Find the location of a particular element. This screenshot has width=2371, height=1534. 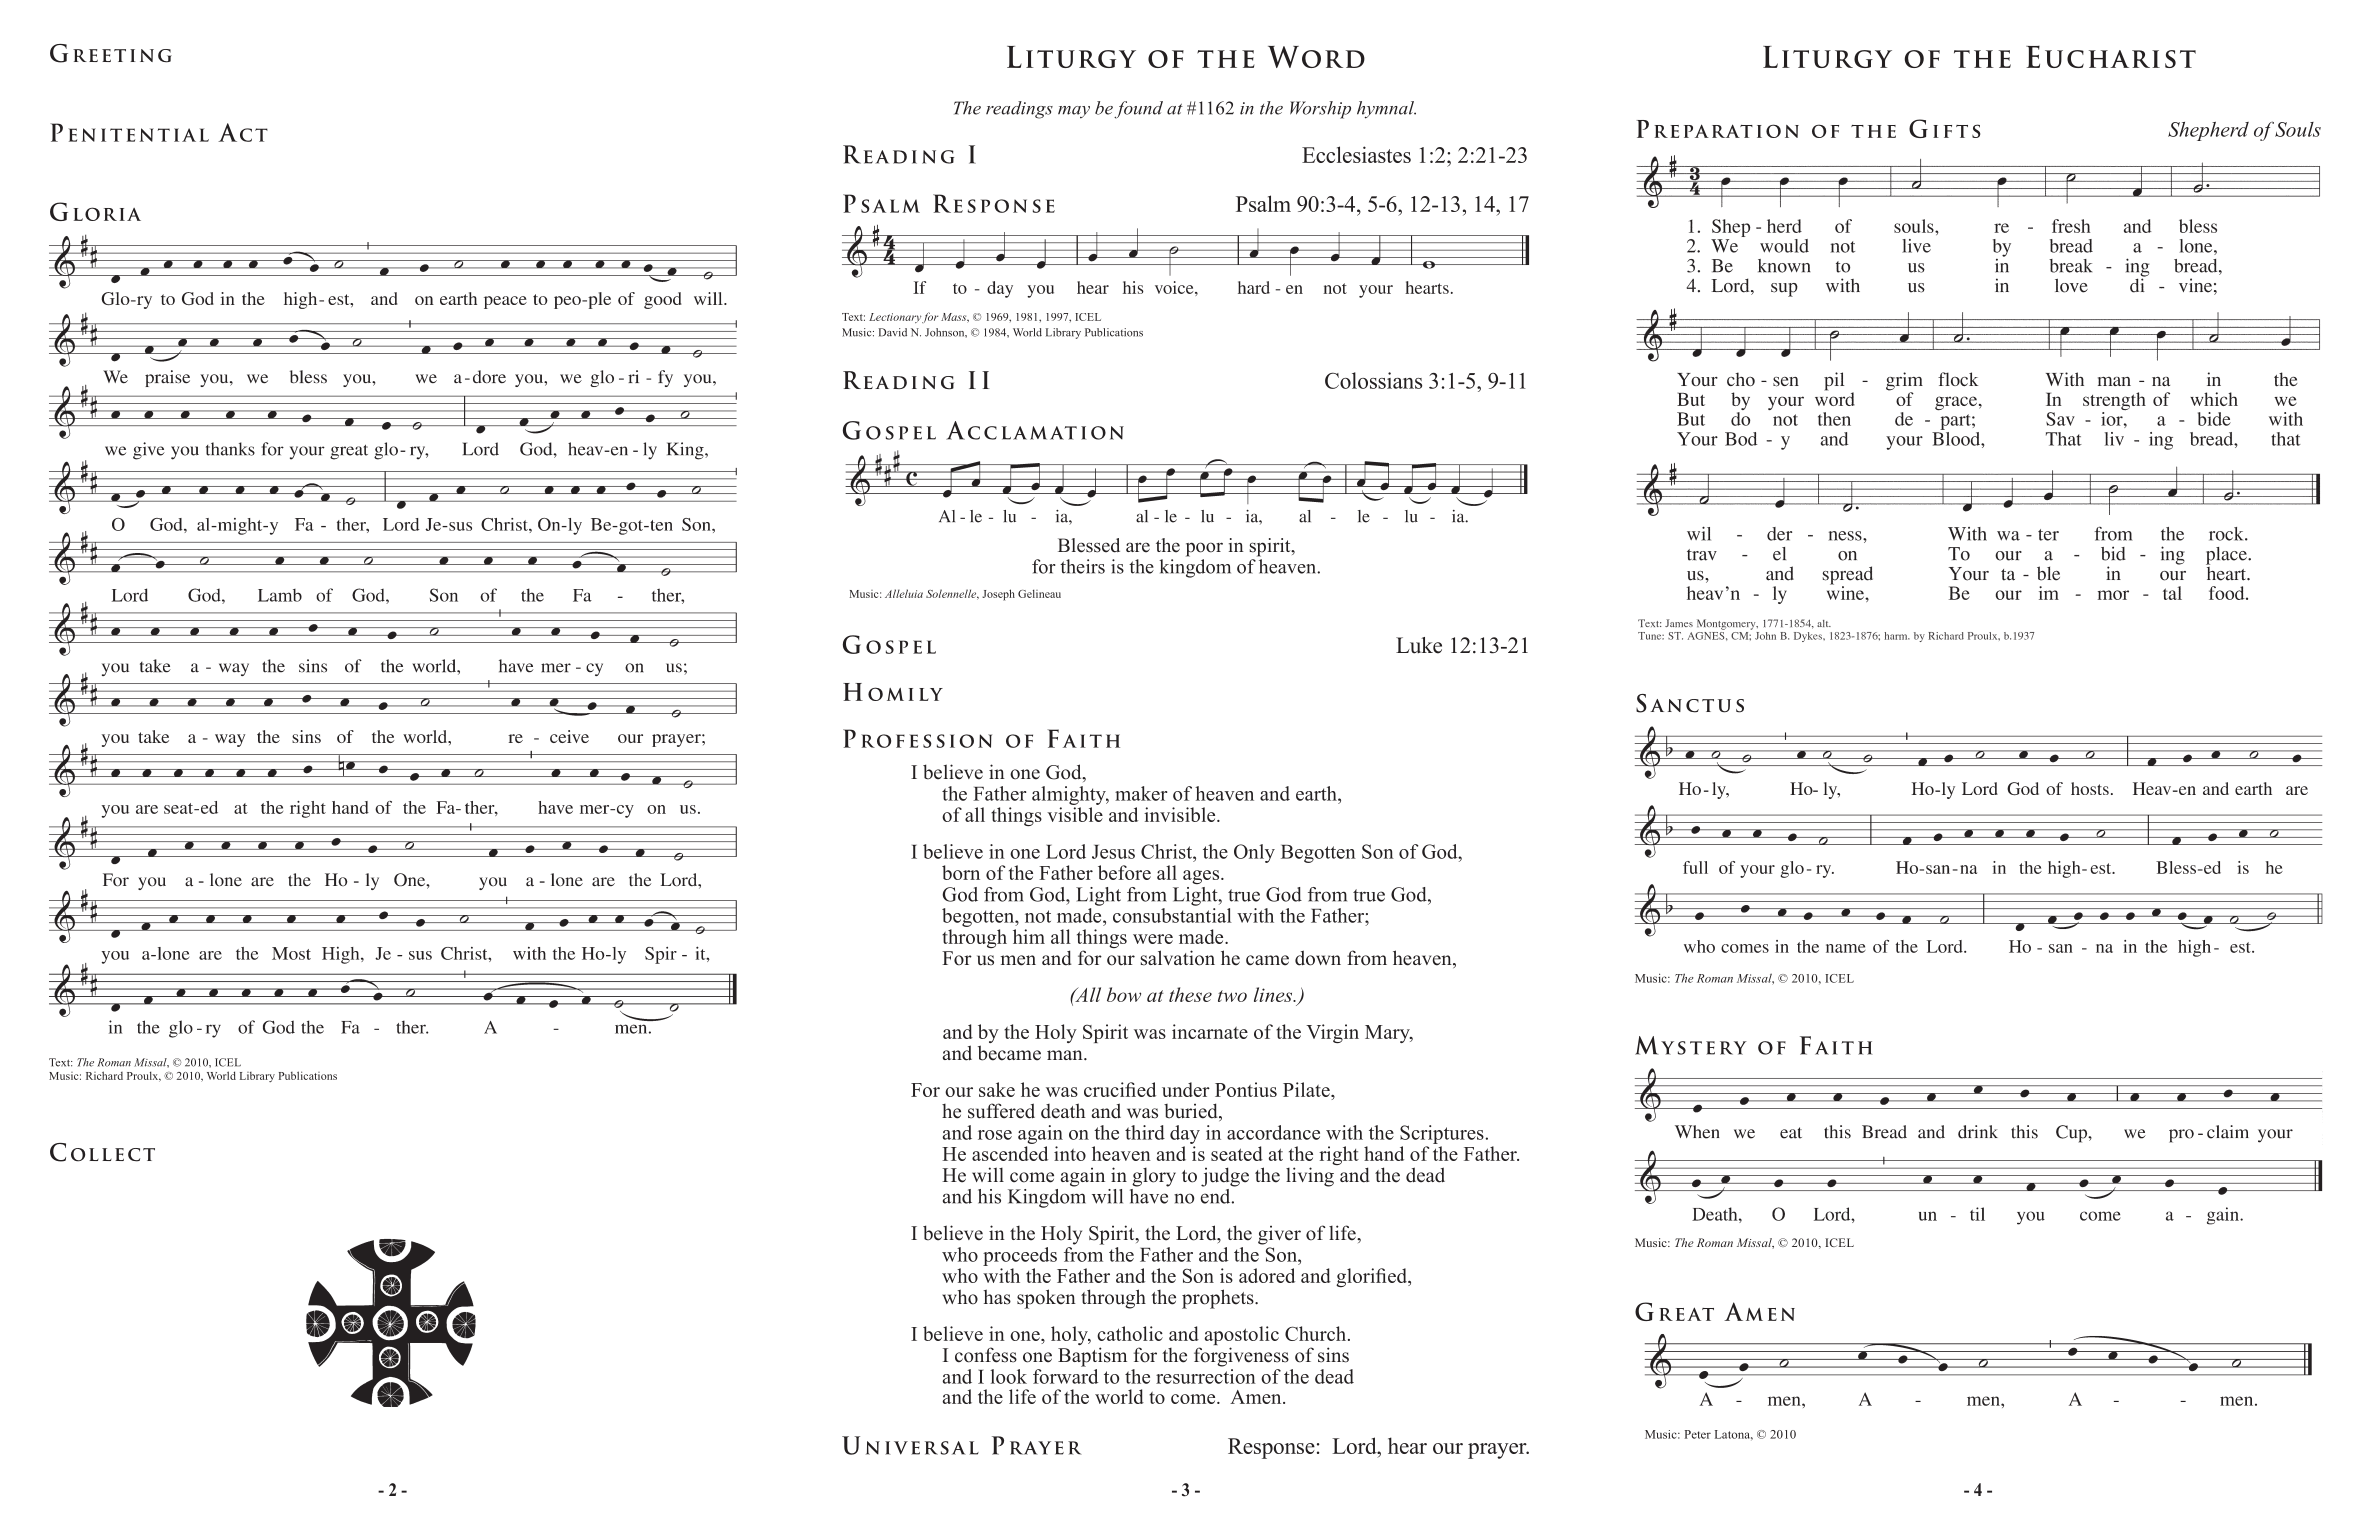

Amen is located at coordinates (1257, 1397).
